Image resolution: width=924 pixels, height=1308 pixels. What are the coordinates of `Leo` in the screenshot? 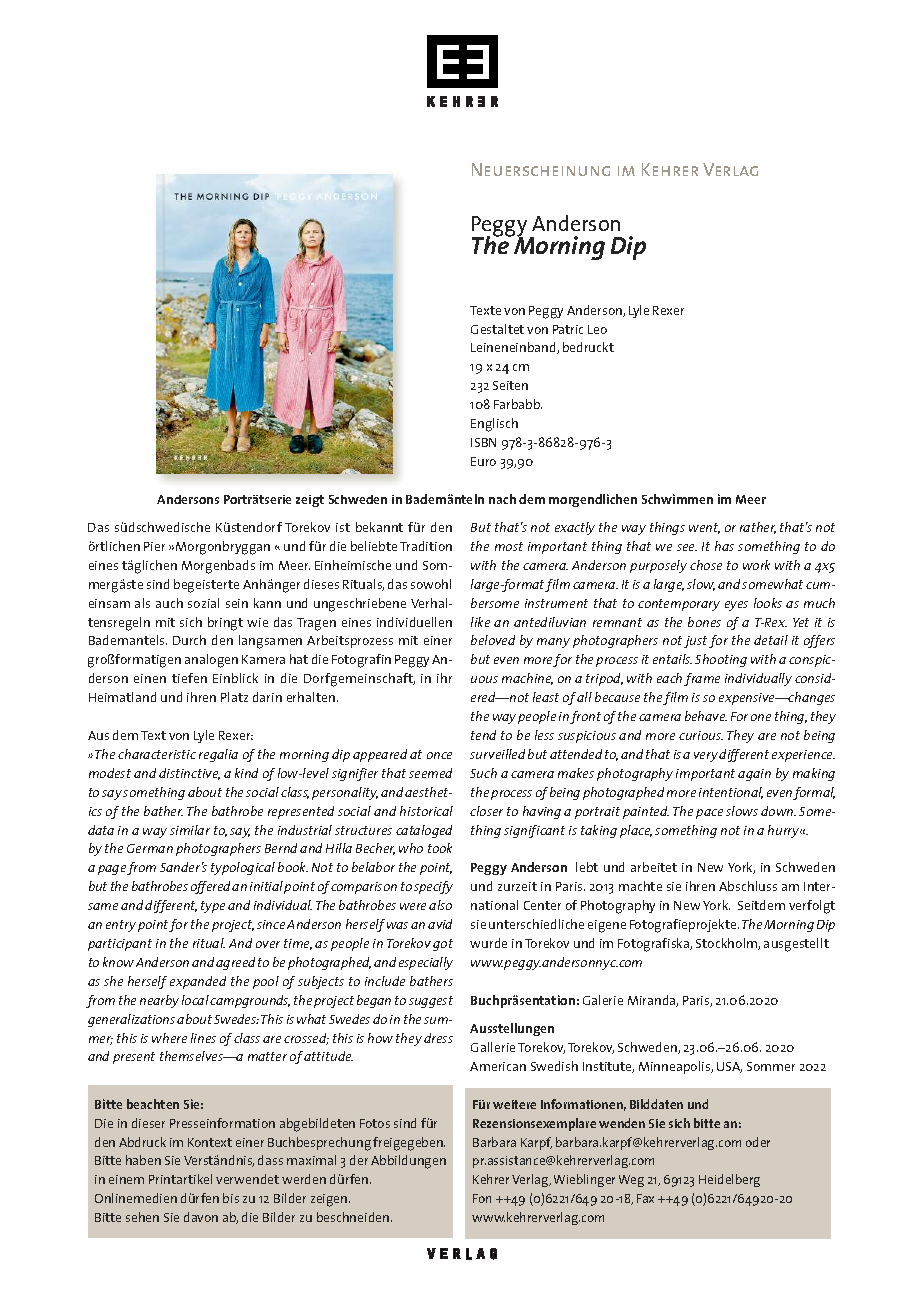 It's located at (597, 329).
